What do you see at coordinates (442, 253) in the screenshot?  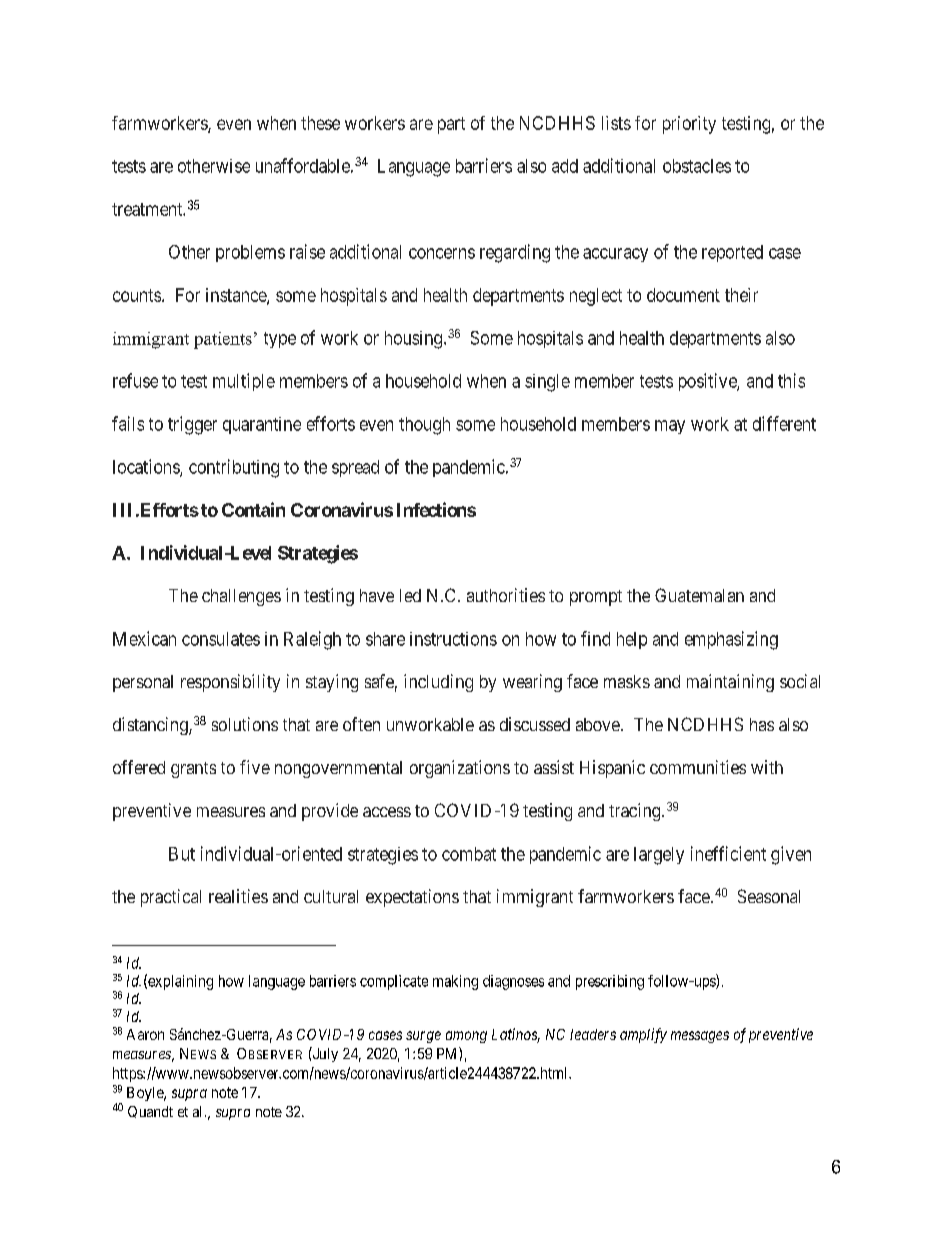 I see `concerns` at bounding box center [442, 253].
